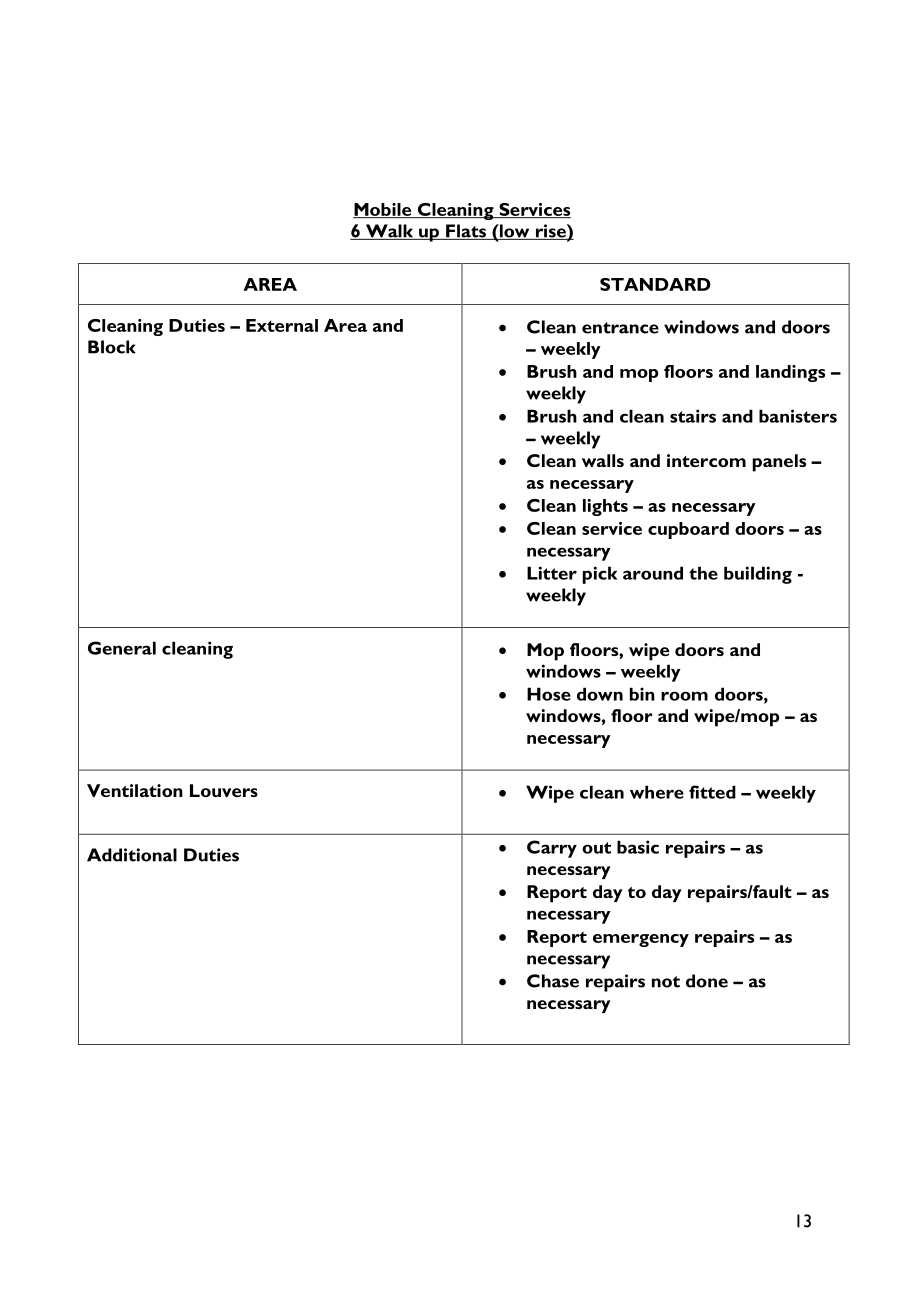 The height and width of the image is (1308, 924). I want to click on External, so click(282, 325).
